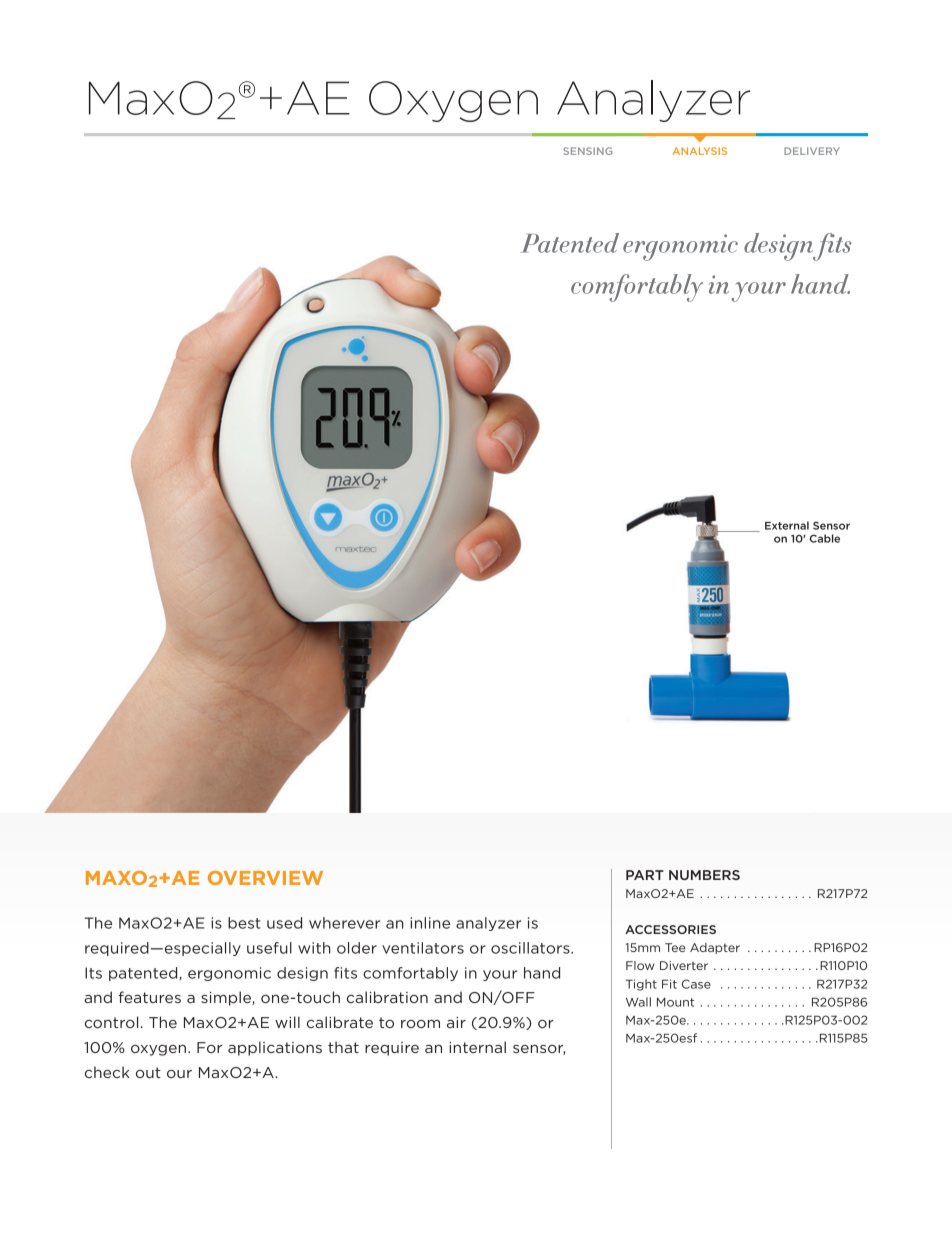  What do you see at coordinates (696, 984) in the screenshot?
I see `Case` at bounding box center [696, 984].
